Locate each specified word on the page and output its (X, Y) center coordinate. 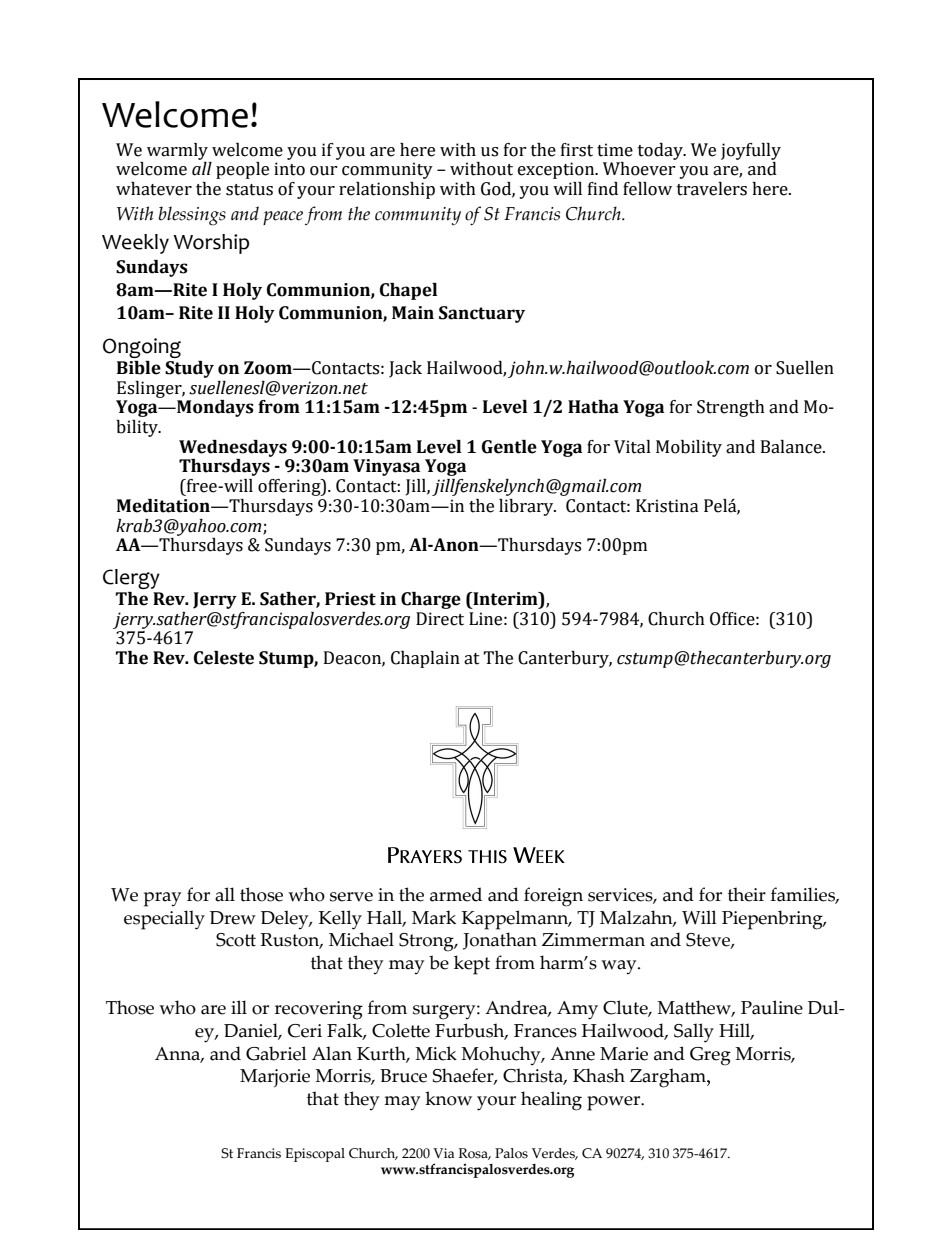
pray (162, 899)
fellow (647, 189)
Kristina (667, 506)
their (747, 894)
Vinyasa (386, 467)
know (448, 1098)
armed (456, 894)
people (242, 170)
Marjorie (275, 1078)
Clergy (131, 579)
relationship (387, 190)
